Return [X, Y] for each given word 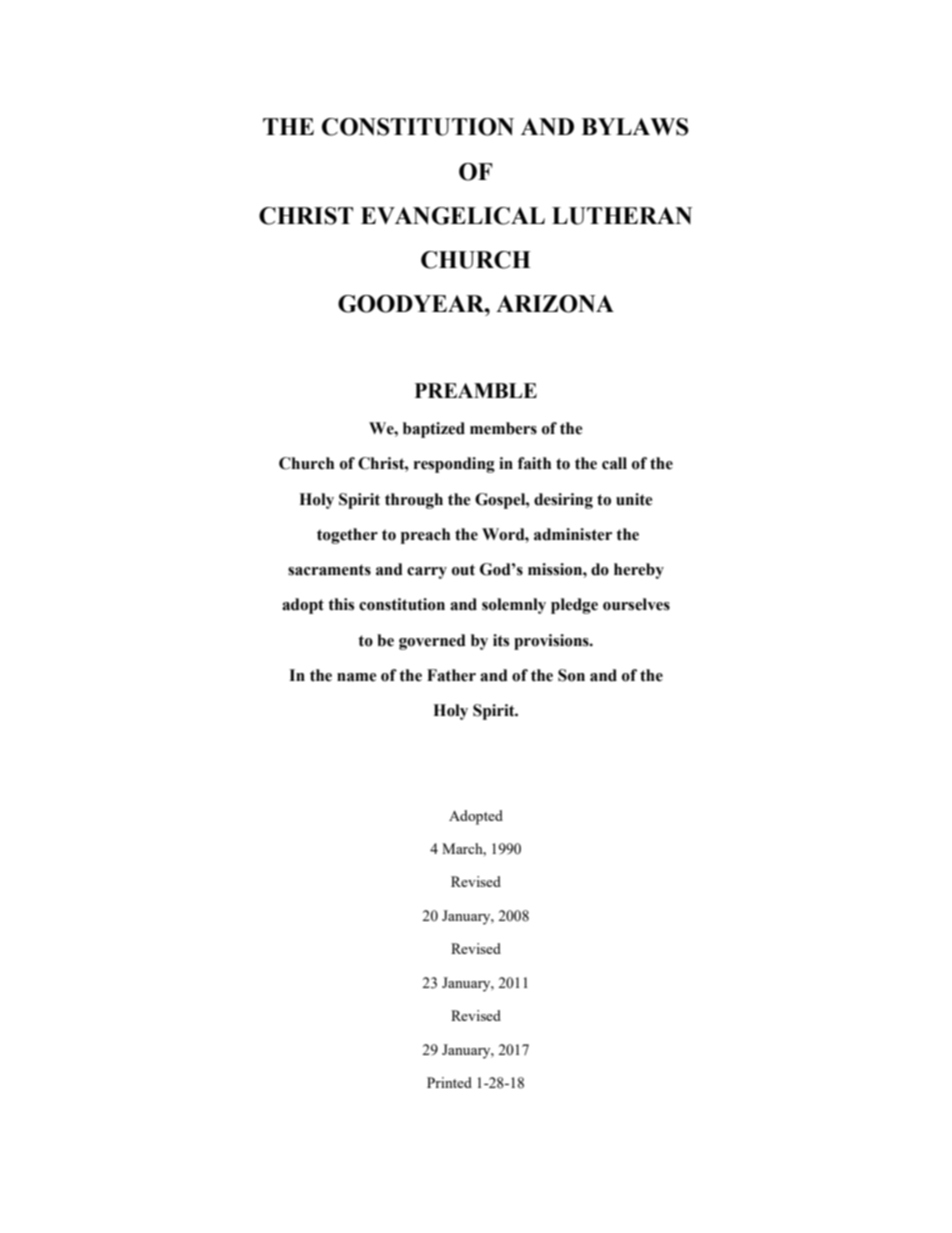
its [501, 640]
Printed [449, 1082]
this [341, 604]
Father [451, 675]
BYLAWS [635, 127]
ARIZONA [555, 304]
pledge [574, 606]
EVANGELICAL [453, 216]
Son [571, 675]
